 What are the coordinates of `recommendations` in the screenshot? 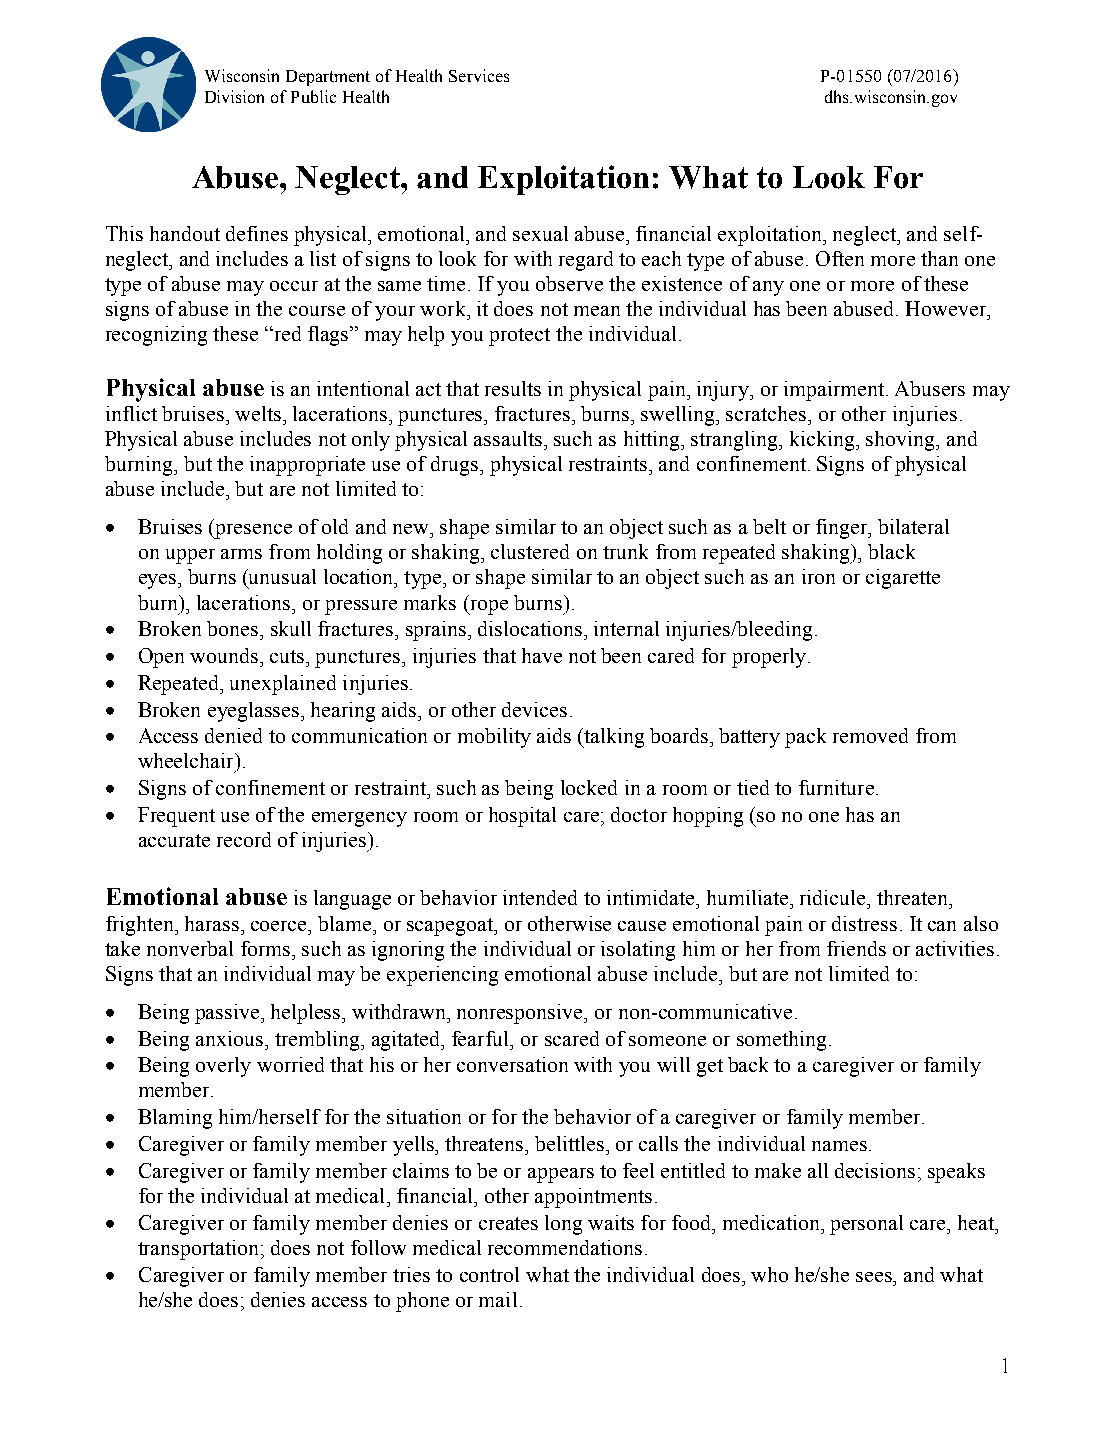 It's located at (565, 1247).
